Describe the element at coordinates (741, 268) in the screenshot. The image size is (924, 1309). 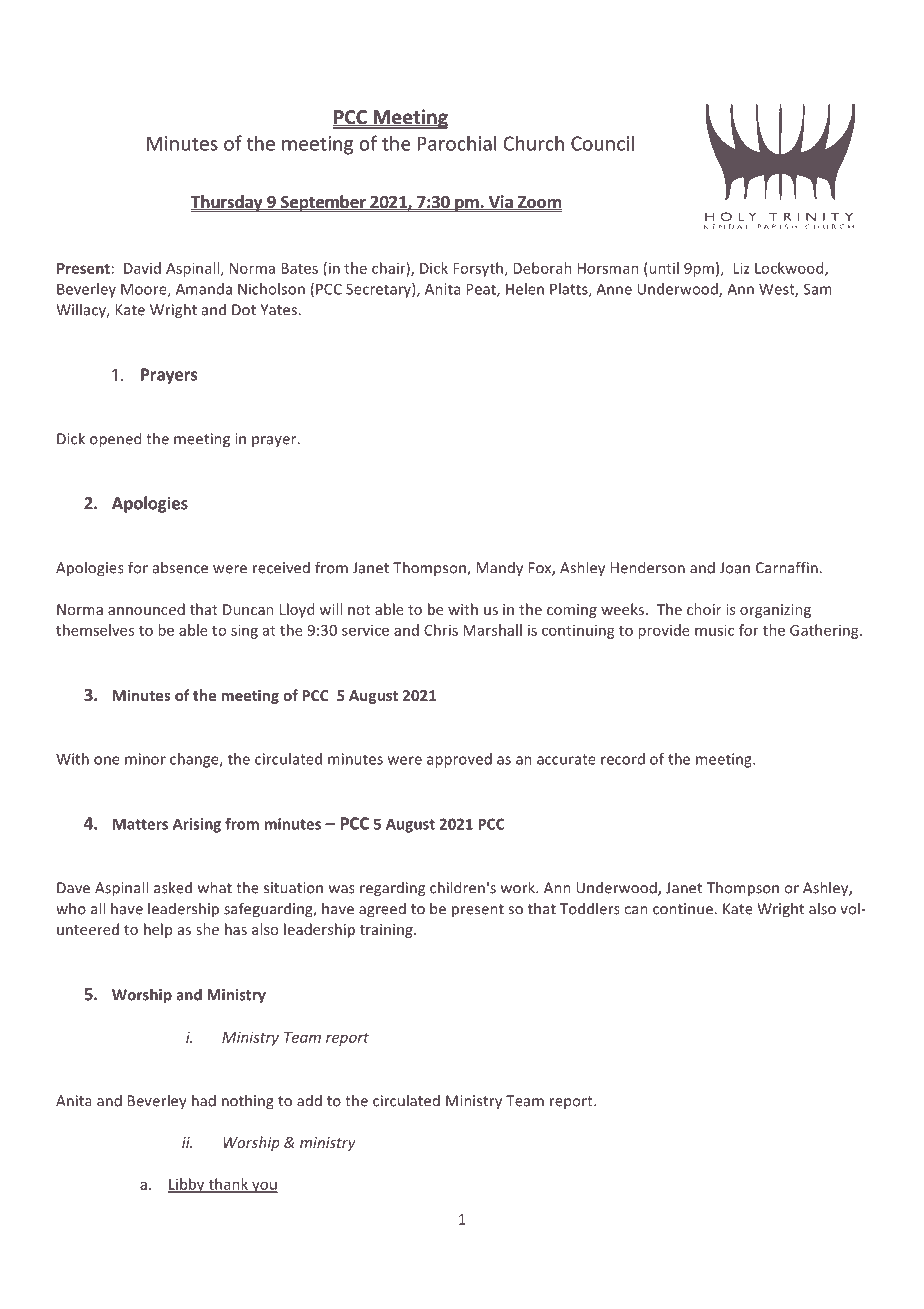
I see `Liz` at that location.
